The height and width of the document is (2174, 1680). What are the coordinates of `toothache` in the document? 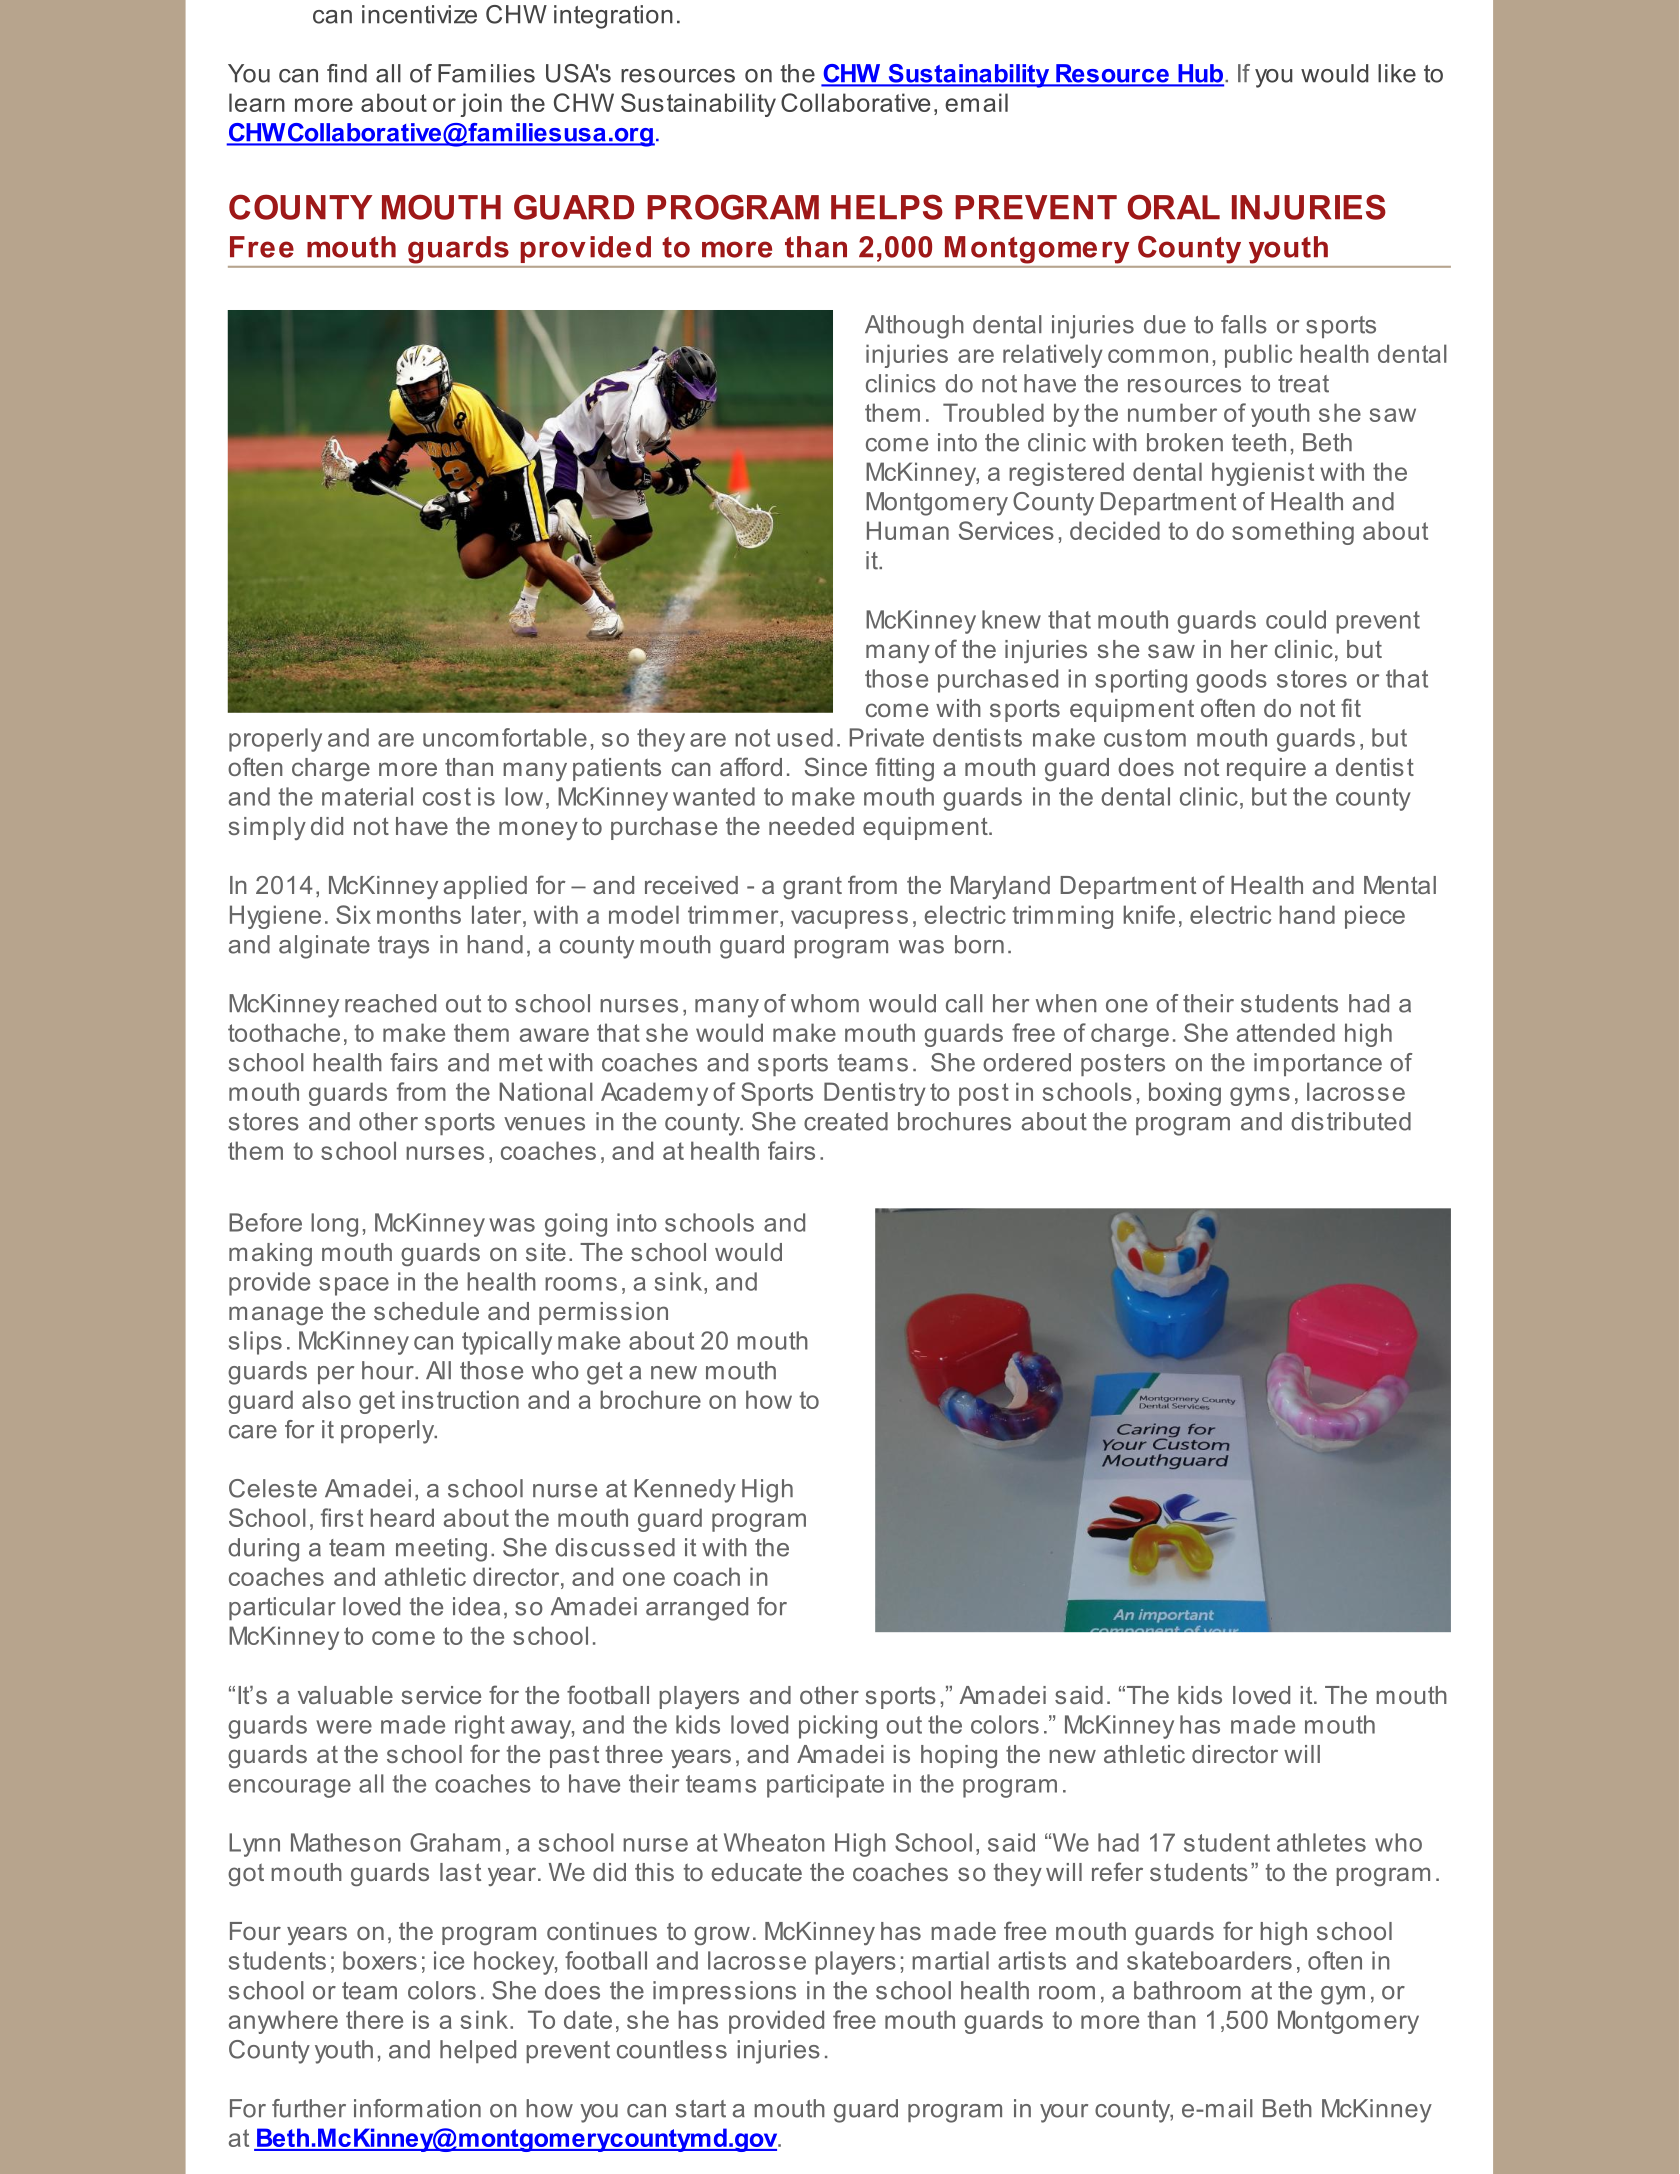 It's located at (284, 1032).
